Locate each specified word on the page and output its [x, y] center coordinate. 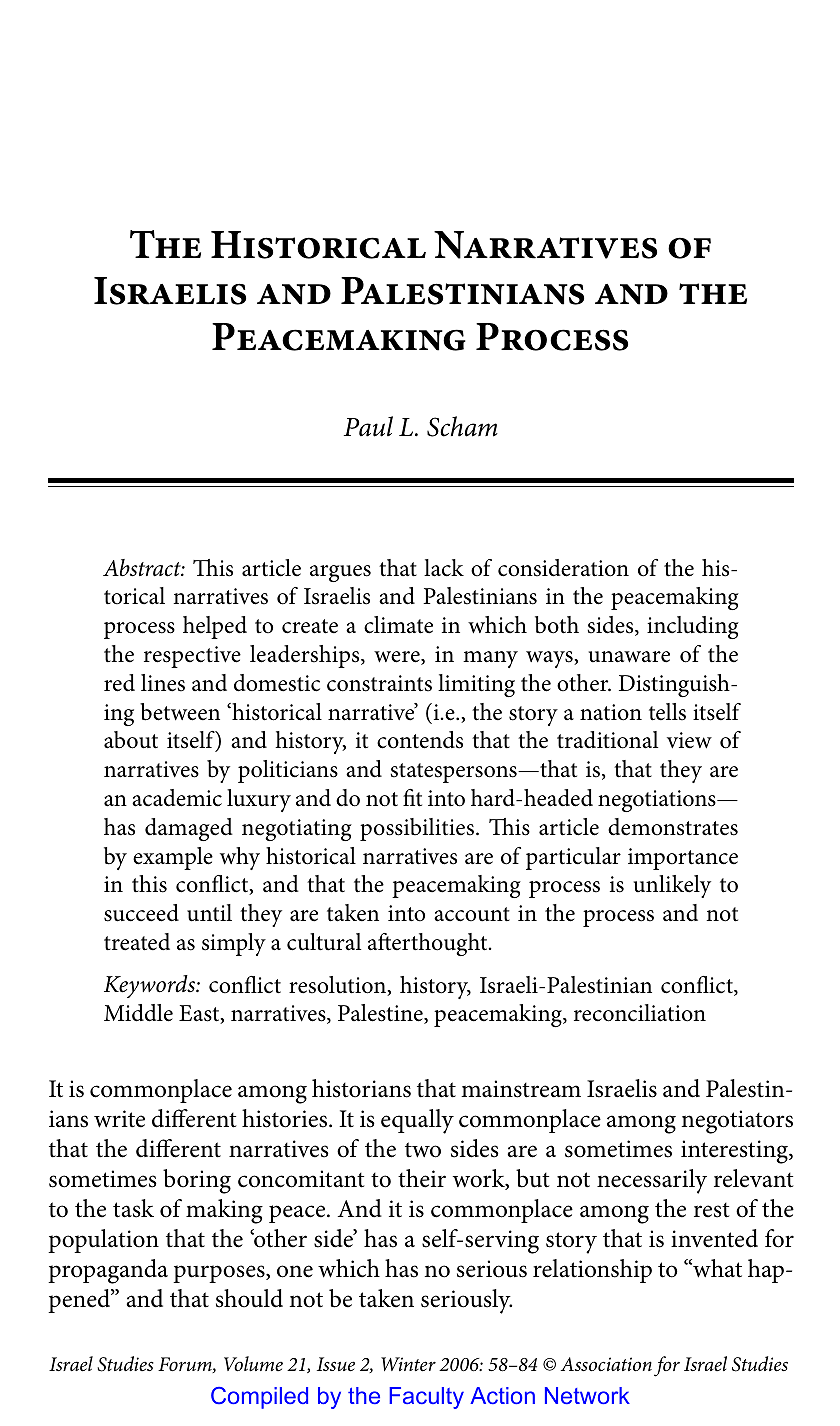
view [689, 740]
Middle [138, 1013]
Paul [368, 426]
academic [177, 798]
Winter [408, 1364]
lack [444, 568]
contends [420, 740]
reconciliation [640, 1013]
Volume [253, 1364]
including [693, 627]
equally [417, 1121]
